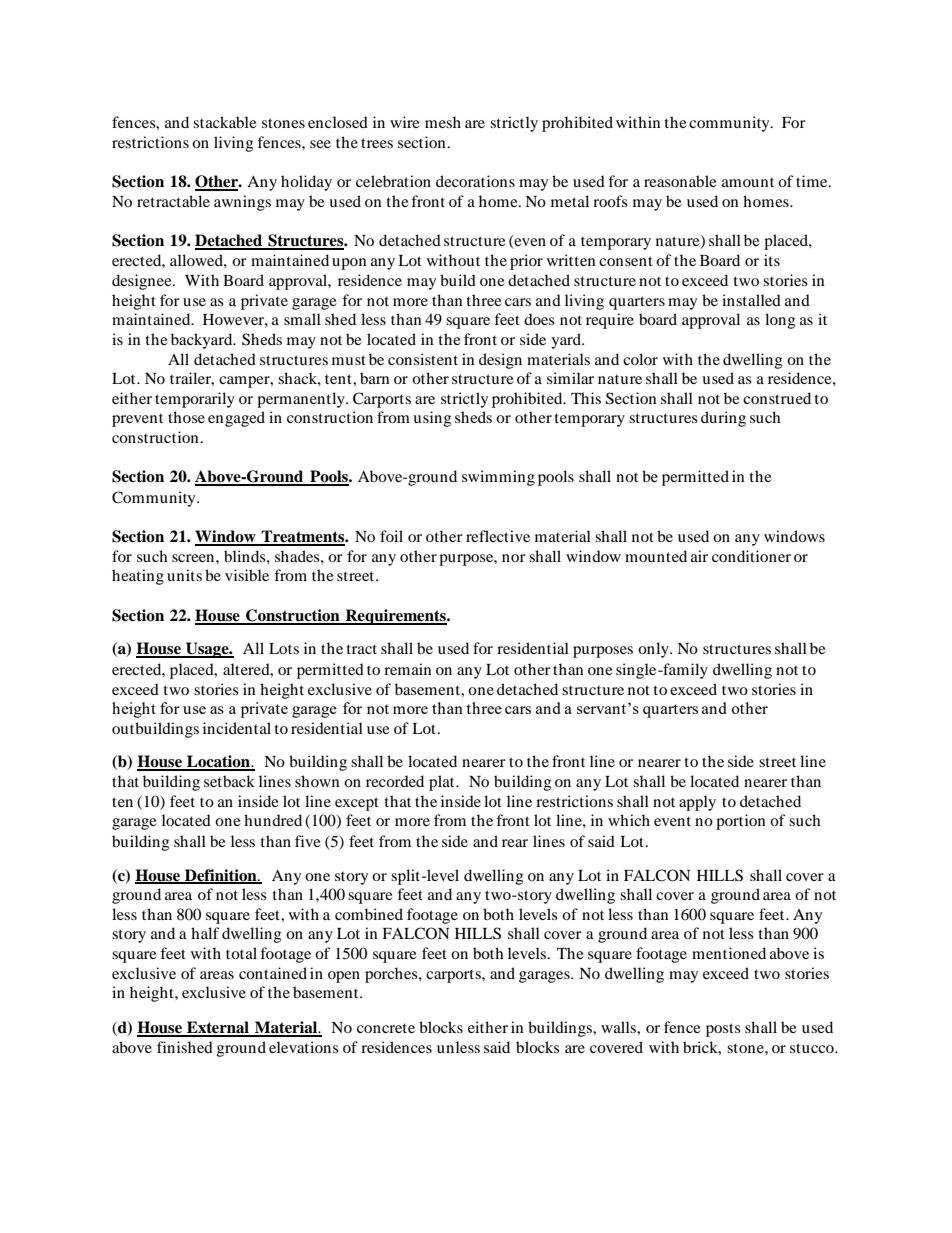 The image size is (952, 1233). I want to click on portion, so click(741, 822).
